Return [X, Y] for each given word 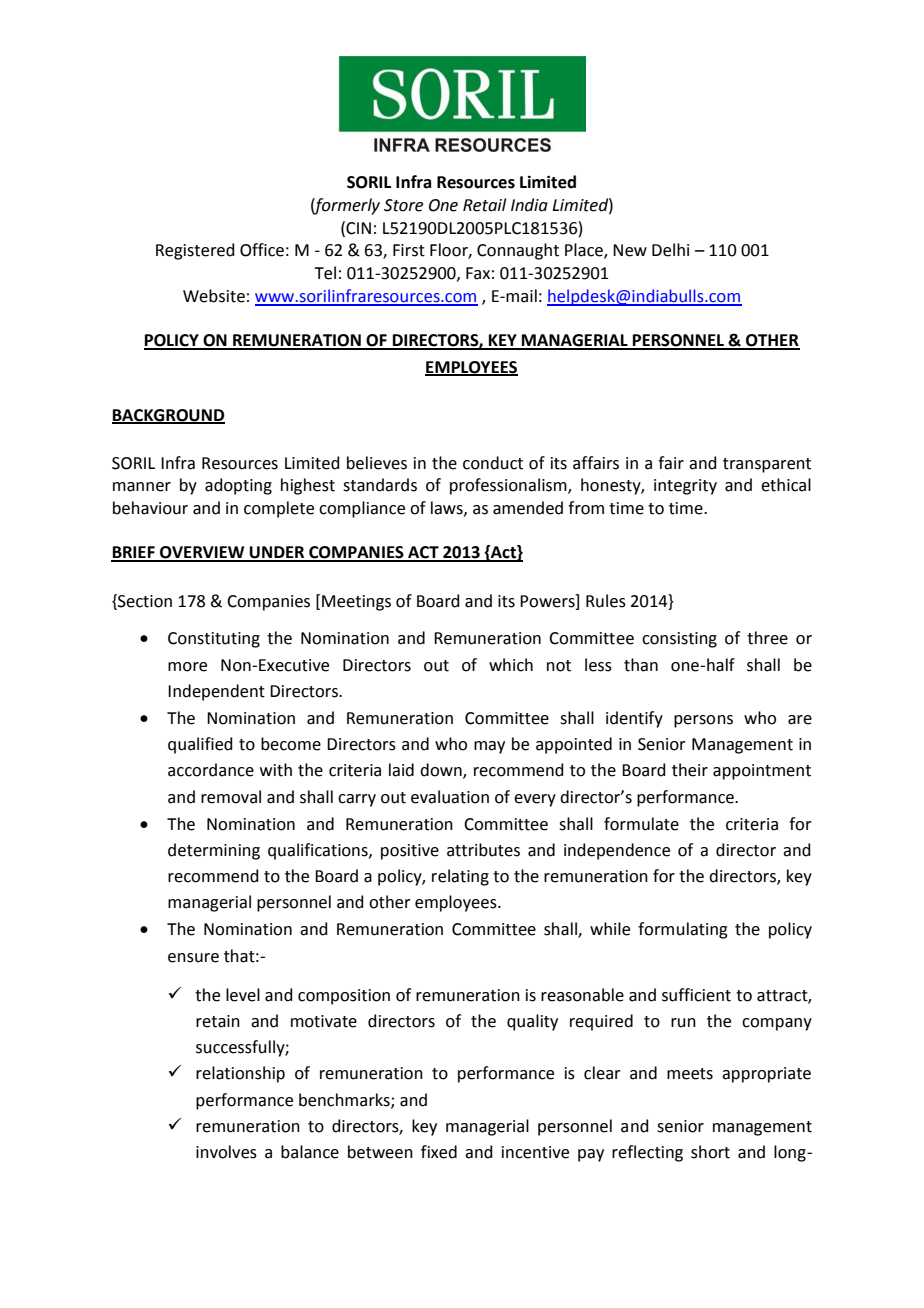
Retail [484, 205]
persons [703, 721]
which [511, 665]
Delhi [670, 250]
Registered [195, 251]
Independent [216, 692]
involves [226, 1152]
